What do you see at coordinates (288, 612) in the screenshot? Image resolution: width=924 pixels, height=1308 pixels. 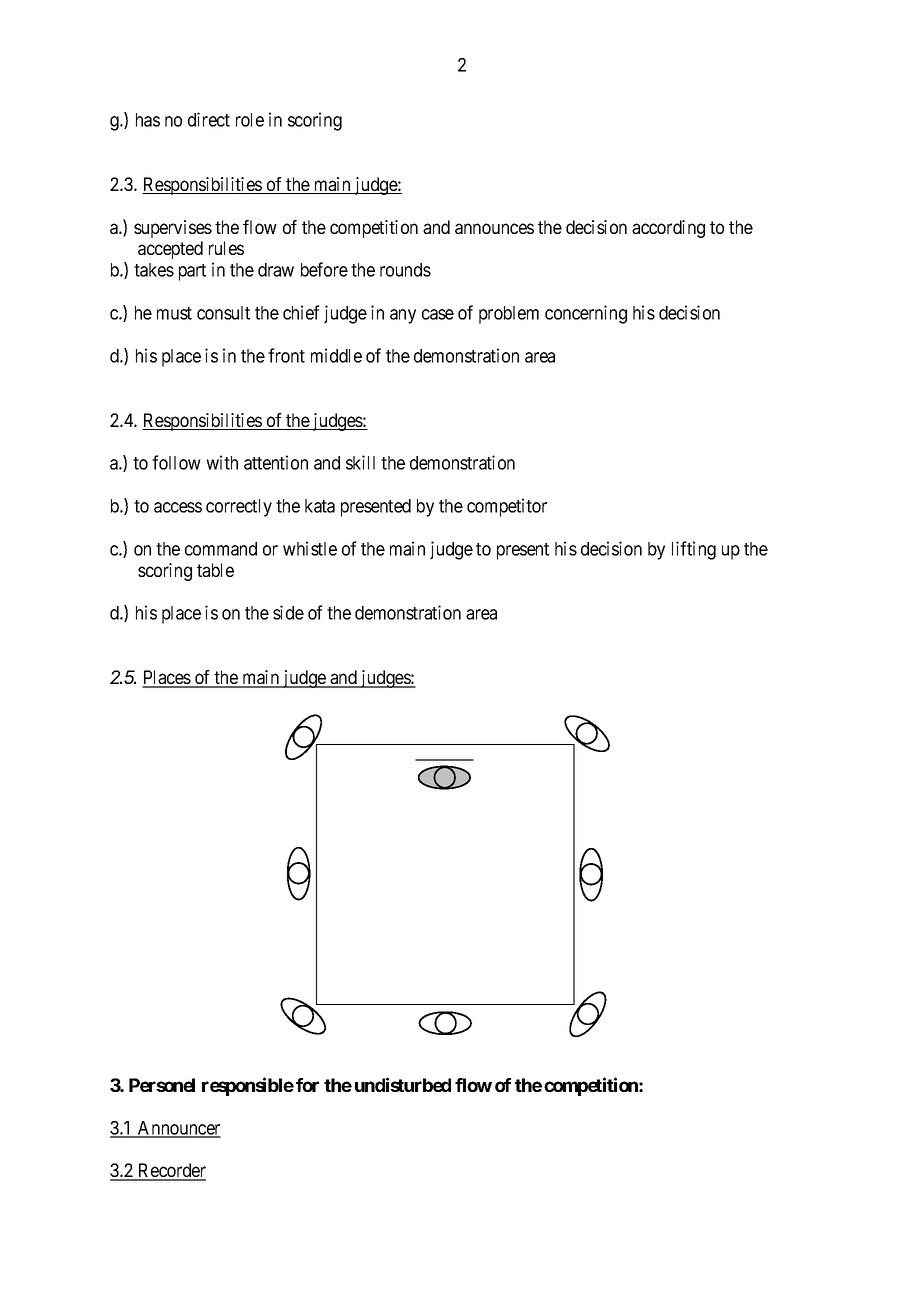 I see `side` at bounding box center [288, 612].
